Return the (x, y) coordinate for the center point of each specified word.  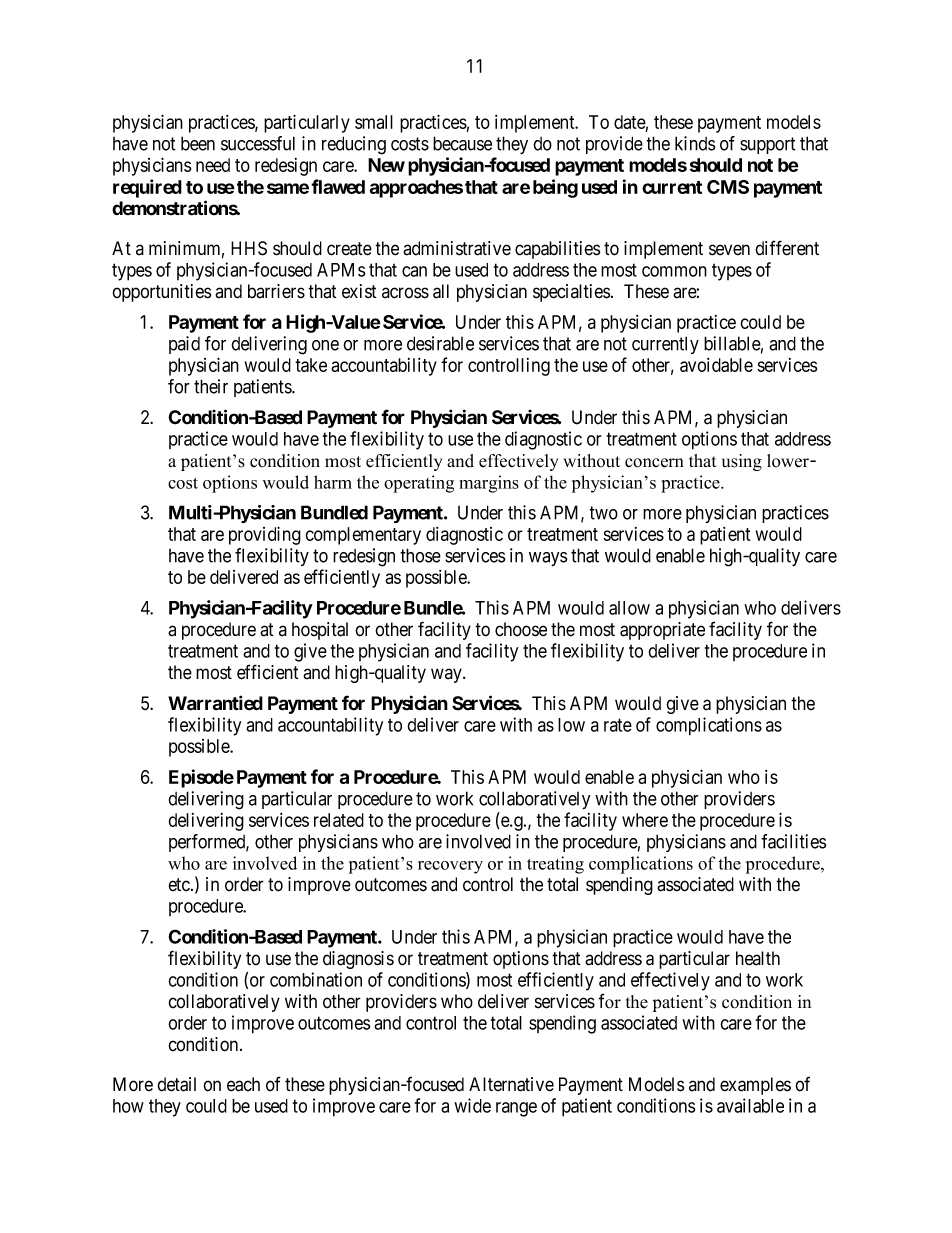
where (645, 820)
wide (472, 1105)
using (742, 462)
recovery (450, 867)
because (462, 143)
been (198, 143)
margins (489, 484)
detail (176, 1084)
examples (755, 1086)
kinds (695, 143)
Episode (201, 778)
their (211, 386)
